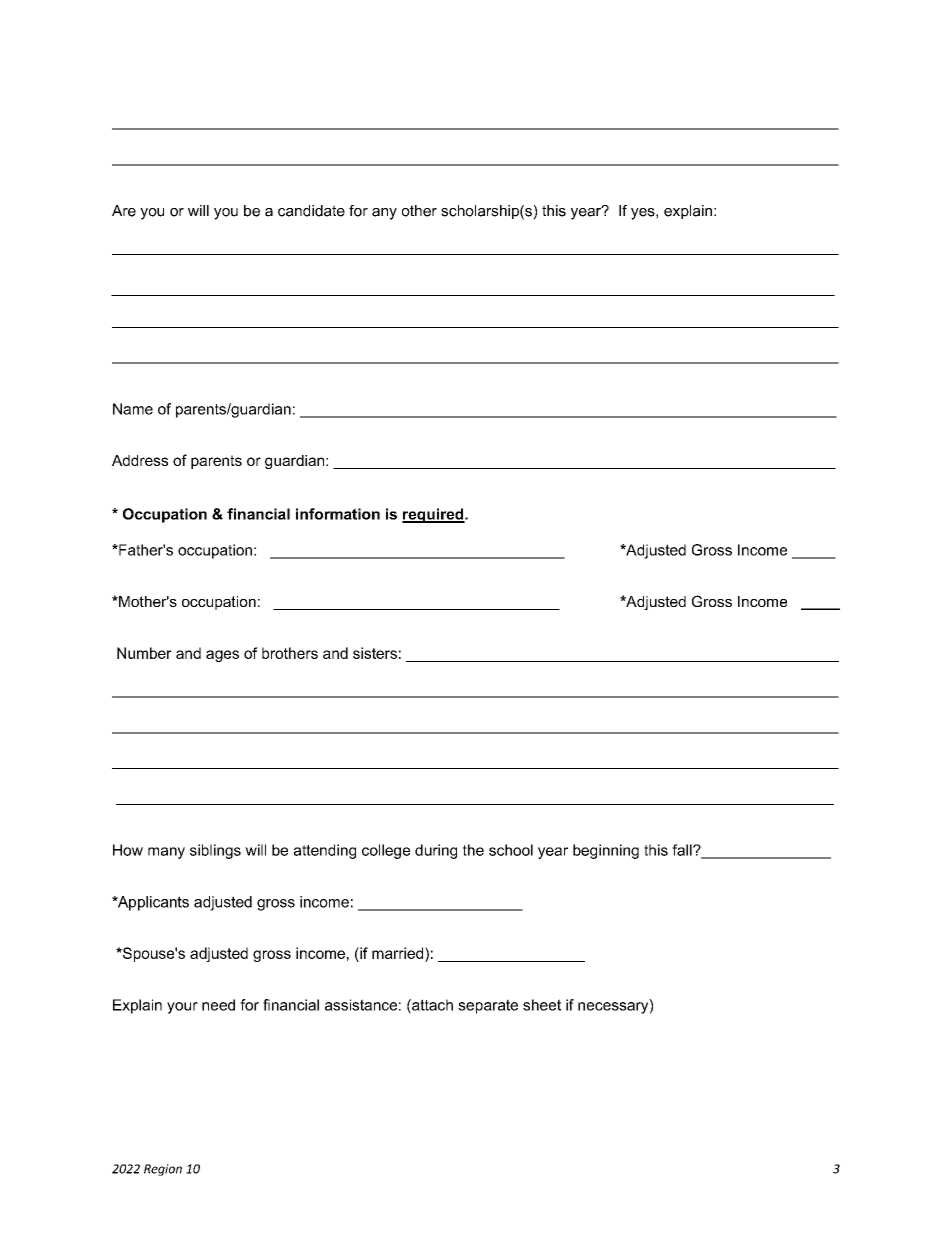 This screenshot has width=952, height=1233. What do you see at coordinates (375, 653) in the screenshot?
I see `sisters` at bounding box center [375, 653].
